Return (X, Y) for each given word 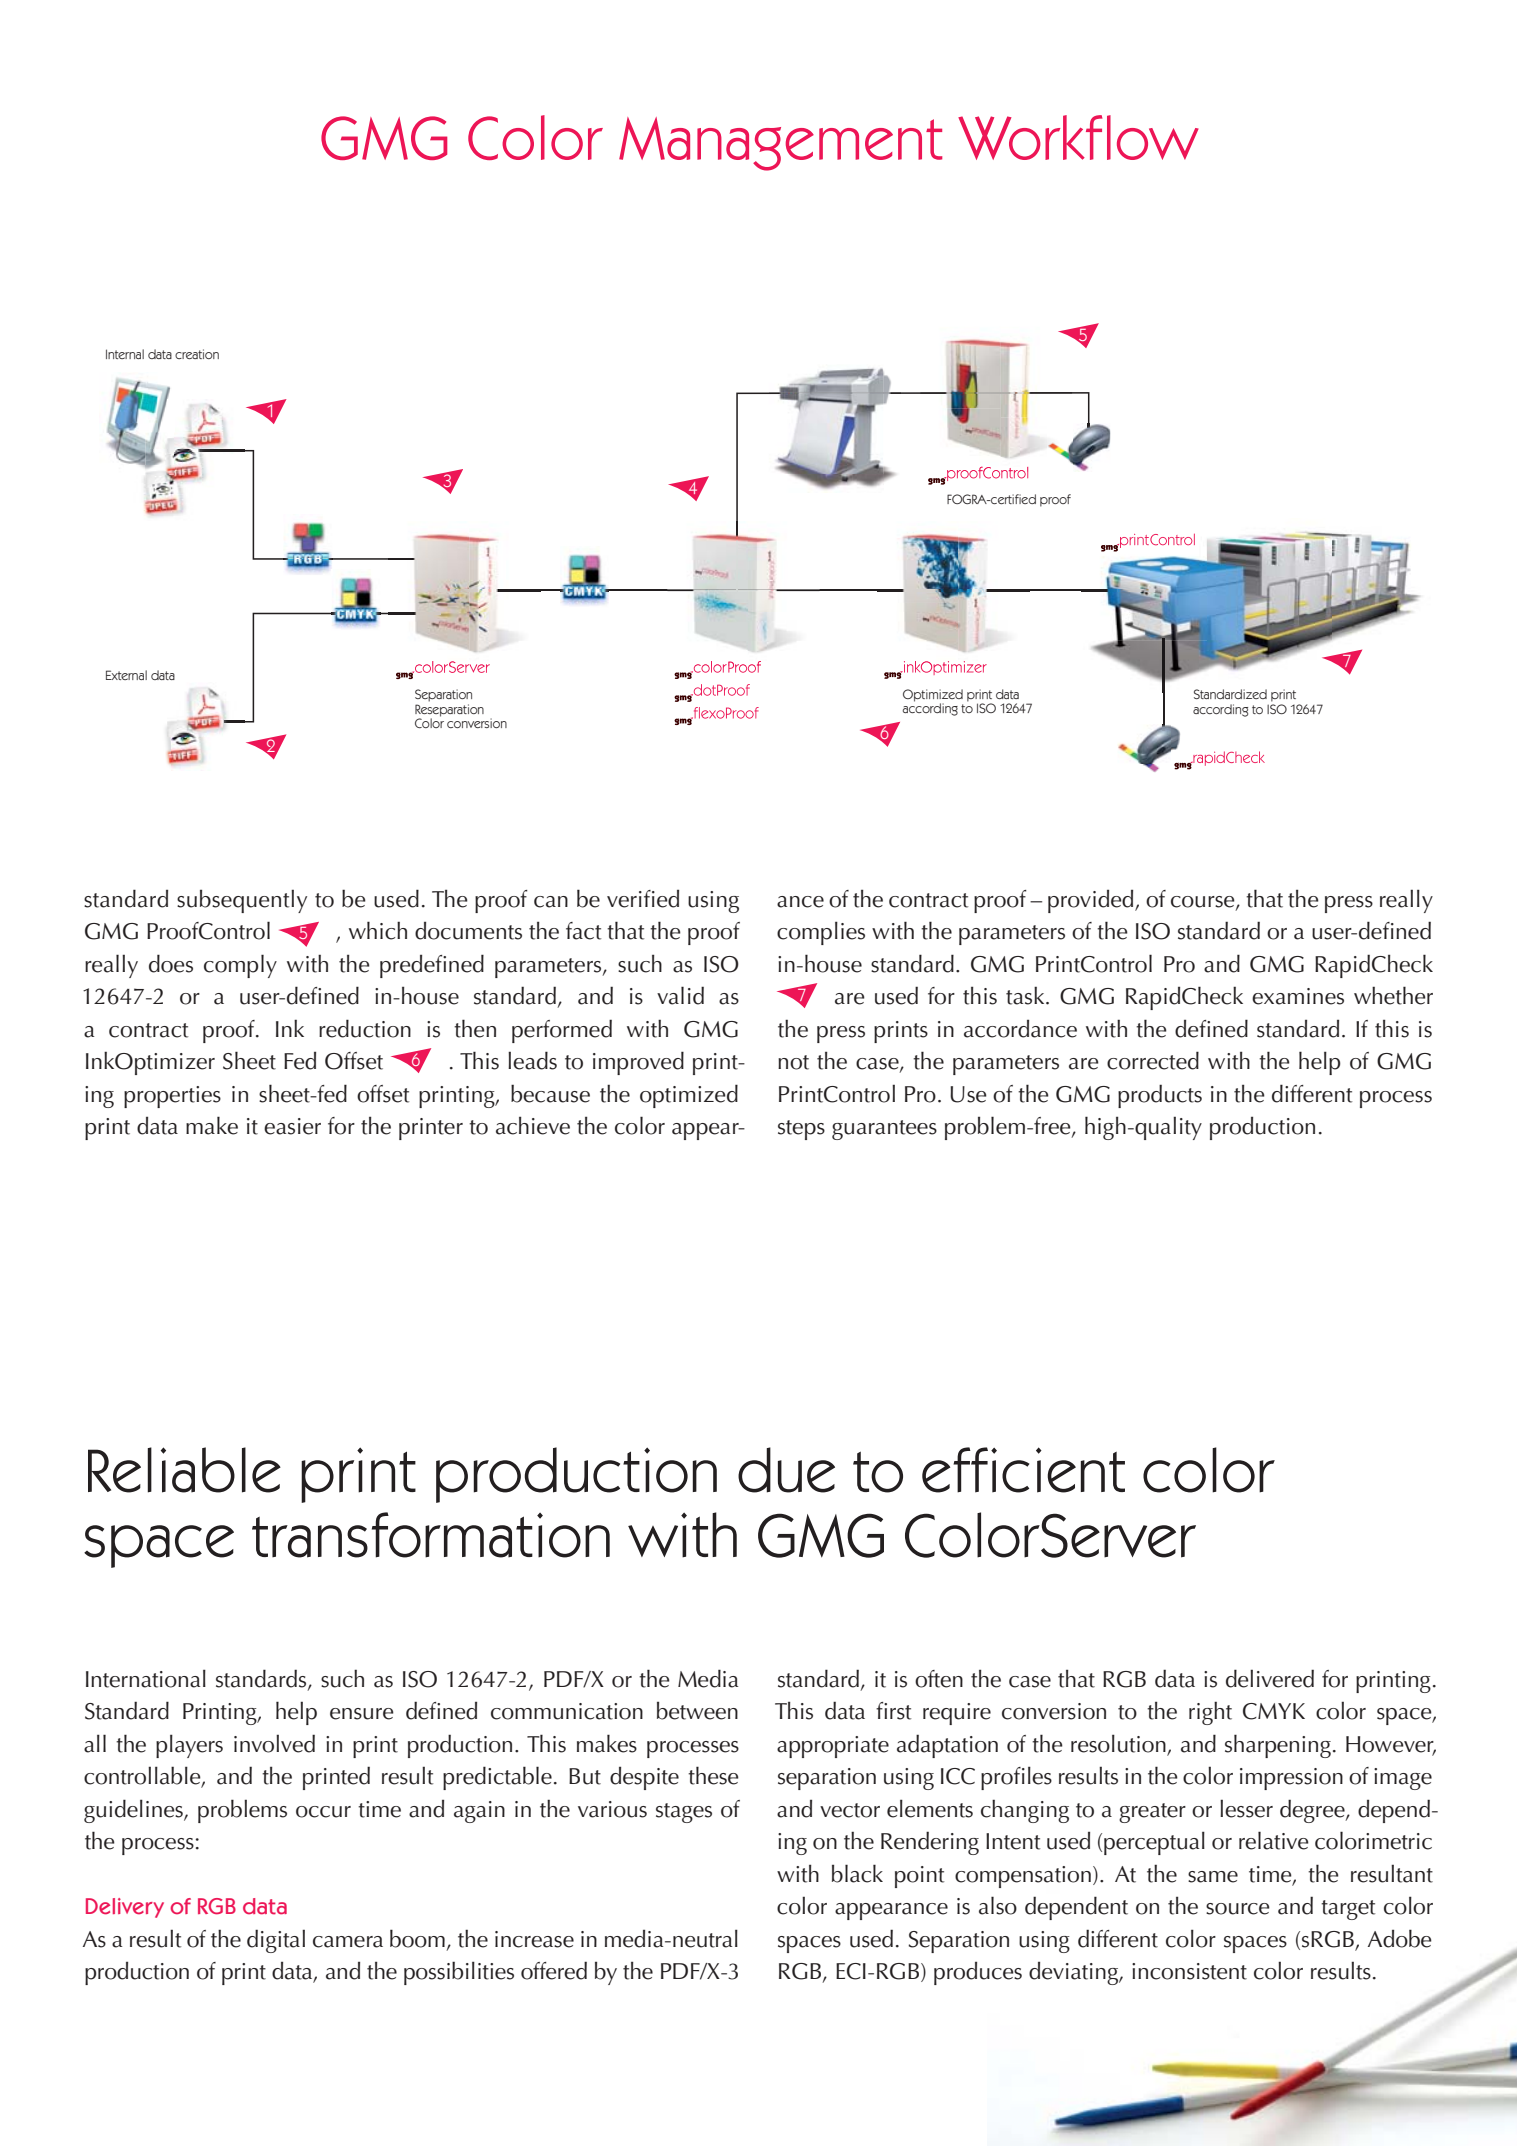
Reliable (184, 1470)
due (786, 1470)
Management (780, 144)
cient (1063, 1470)
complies (821, 933)
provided (1092, 901)
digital (276, 1941)
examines (1298, 996)
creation (197, 354)
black (857, 1873)
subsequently (242, 901)
